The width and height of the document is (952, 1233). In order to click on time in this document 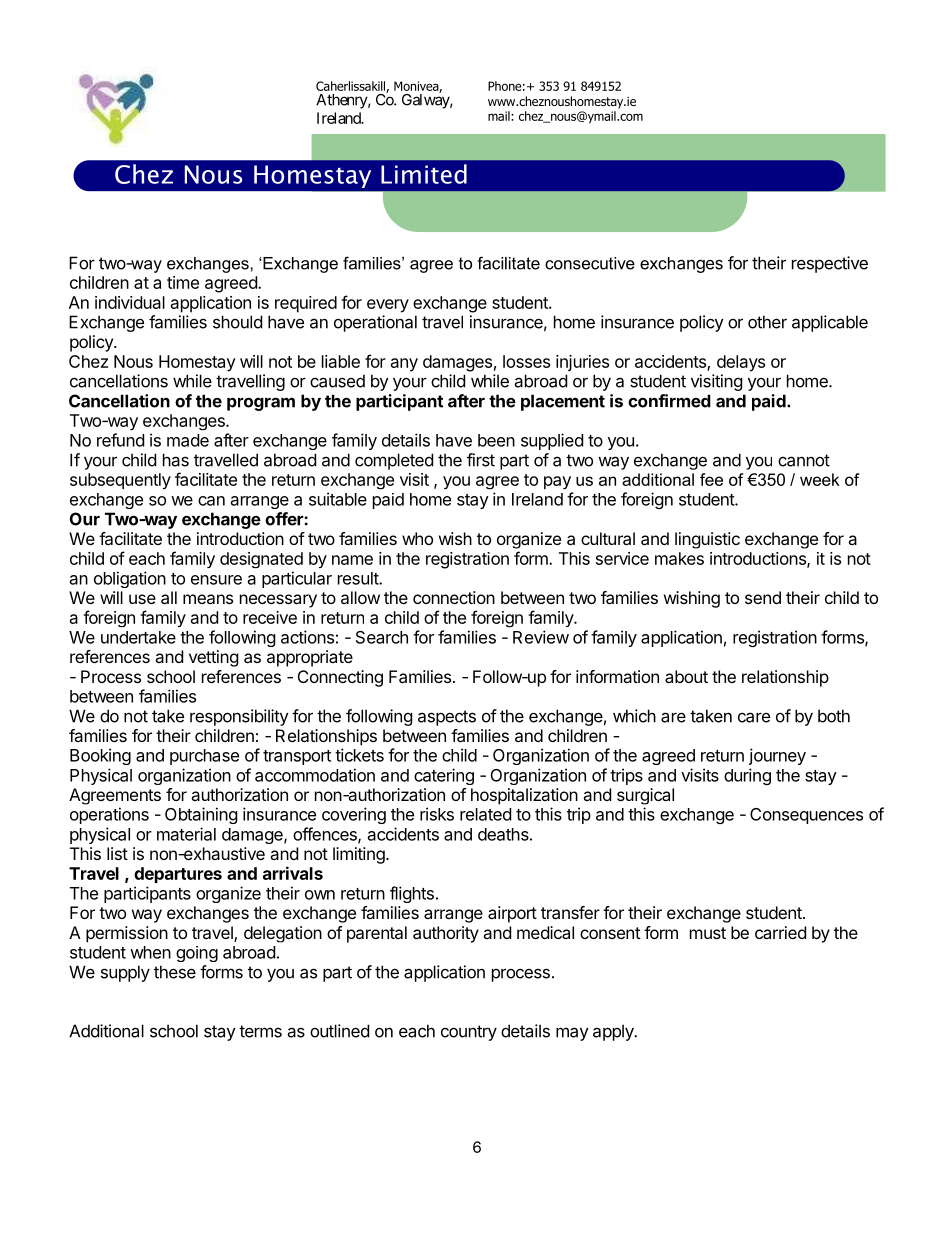, I will do `click(183, 282)`.
